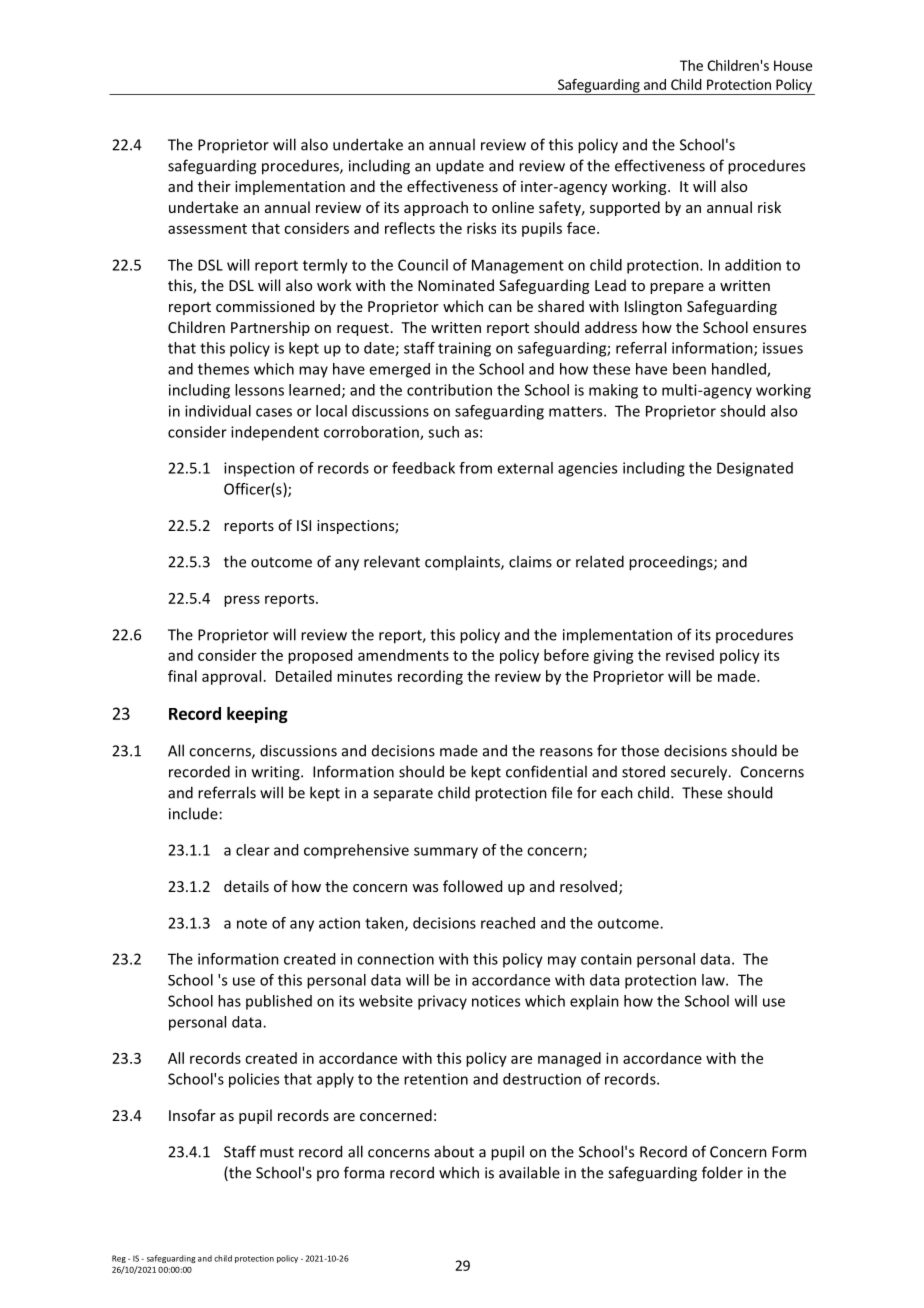  What do you see at coordinates (193, 813) in the screenshot?
I see `include` at bounding box center [193, 813].
